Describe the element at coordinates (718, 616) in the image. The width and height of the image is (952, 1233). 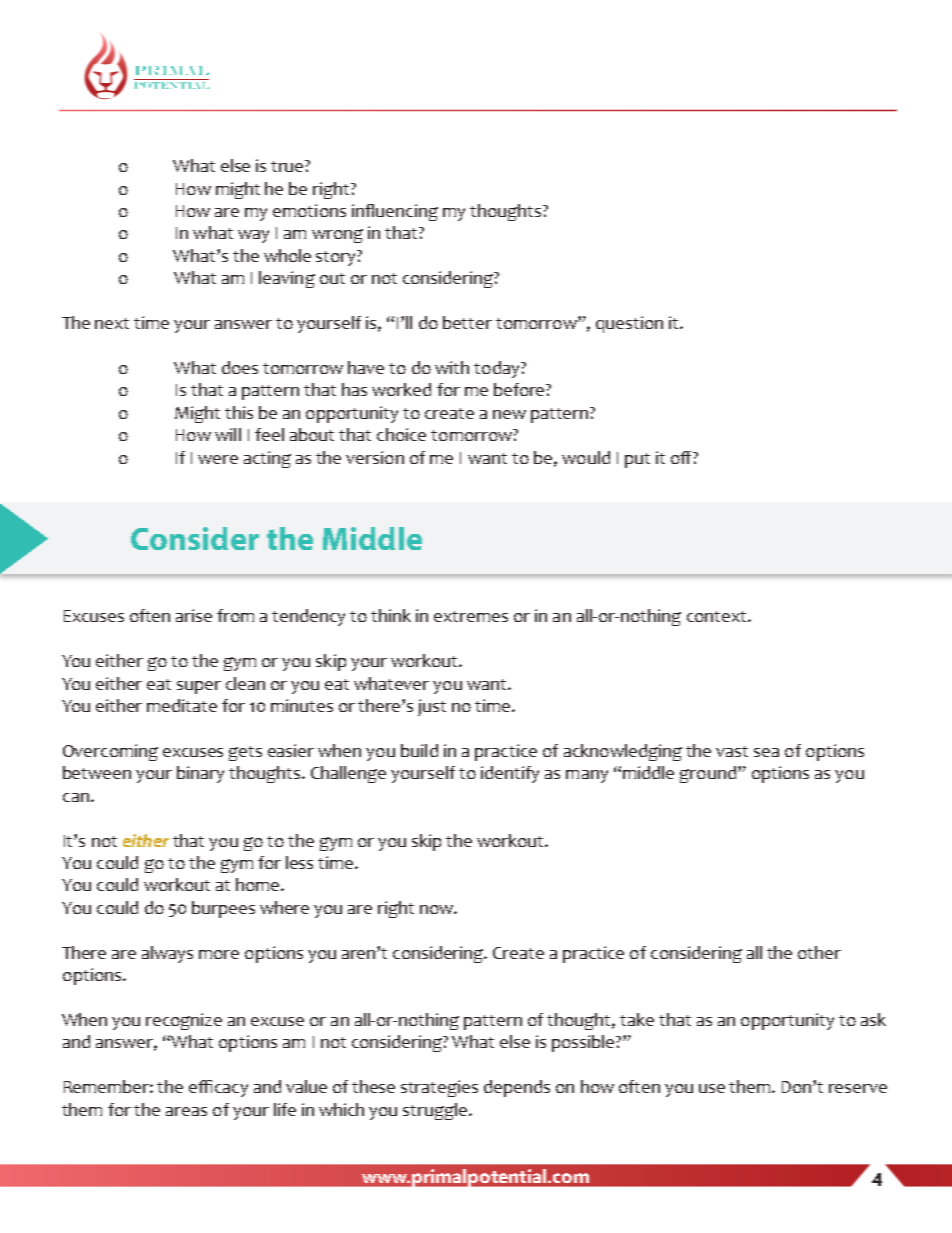
I see `context` at that location.
